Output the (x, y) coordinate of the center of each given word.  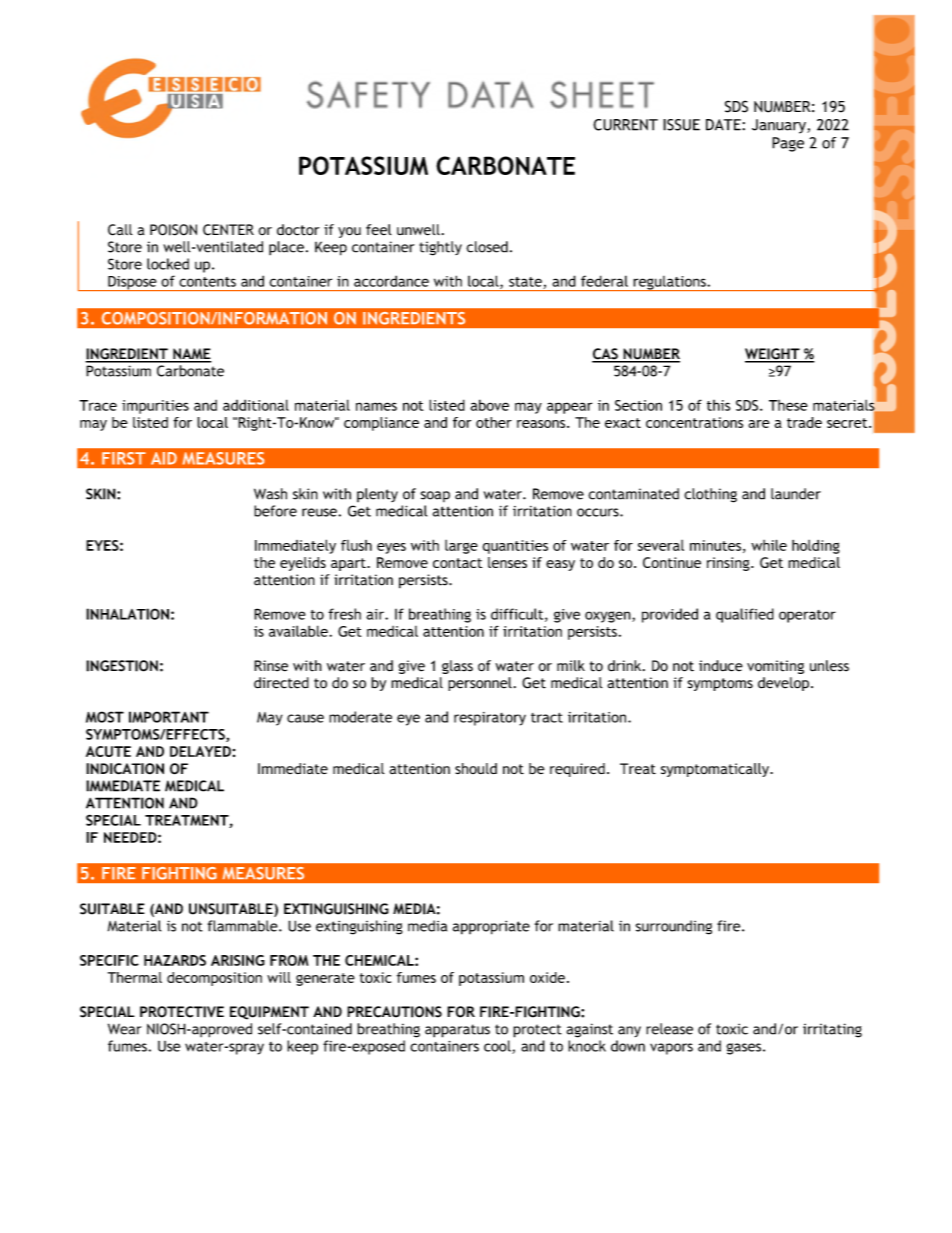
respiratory (490, 719)
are (759, 424)
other (494, 422)
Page (788, 144)
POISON (173, 230)
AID (164, 458)
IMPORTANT (169, 717)
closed (487, 247)
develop (783, 684)
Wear (125, 1029)
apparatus (457, 1031)
